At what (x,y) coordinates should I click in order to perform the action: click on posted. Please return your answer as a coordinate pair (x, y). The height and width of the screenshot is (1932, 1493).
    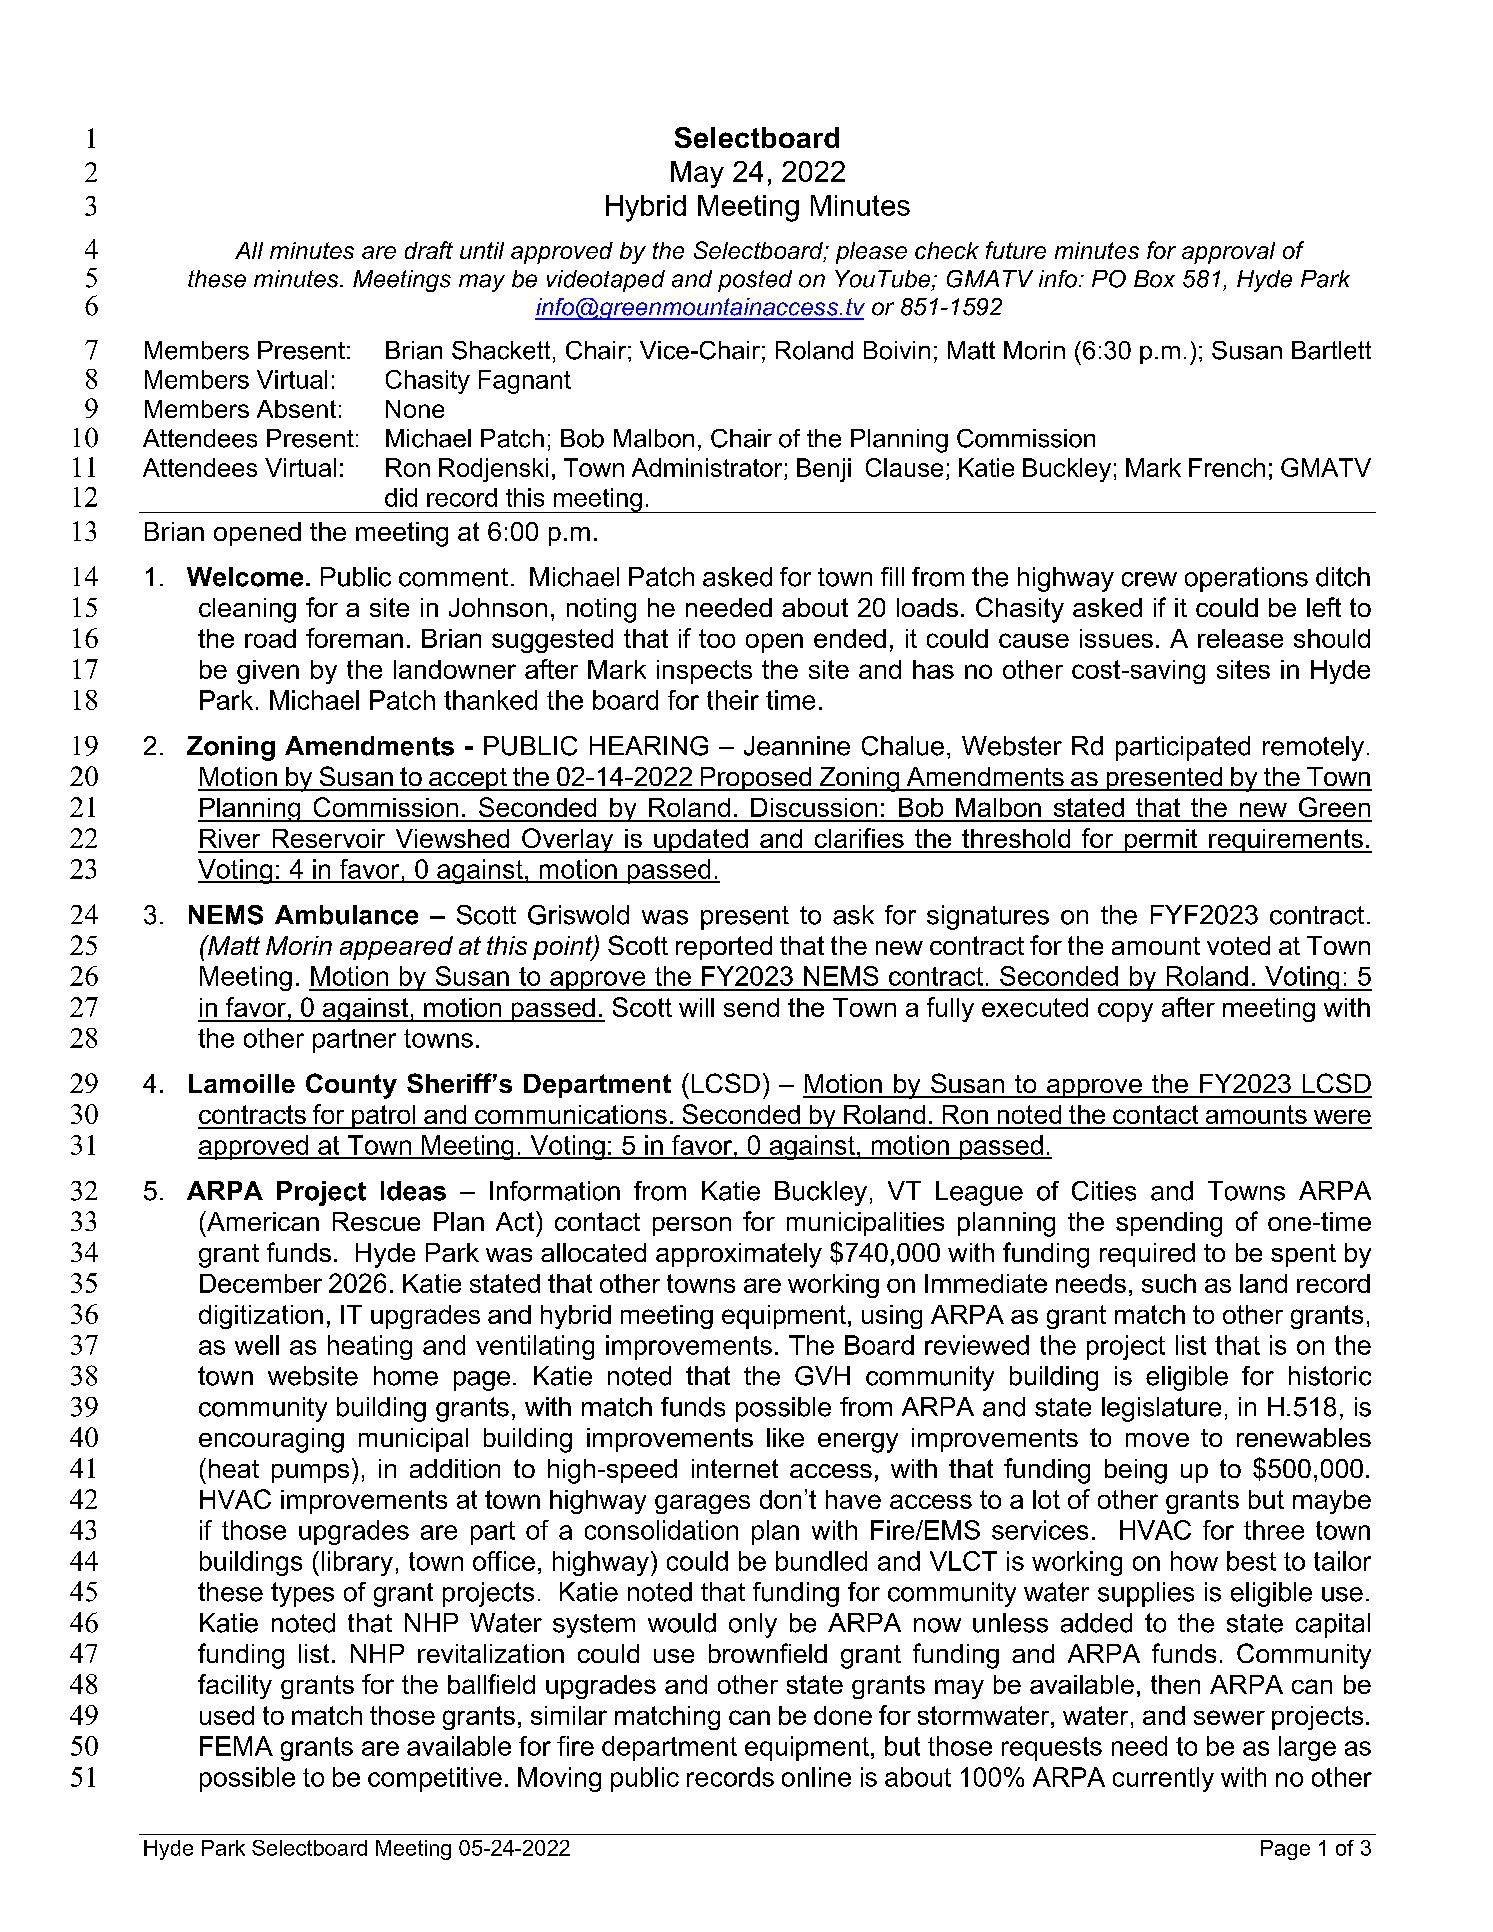
    Looking at the image, I should click on (755, 281).
